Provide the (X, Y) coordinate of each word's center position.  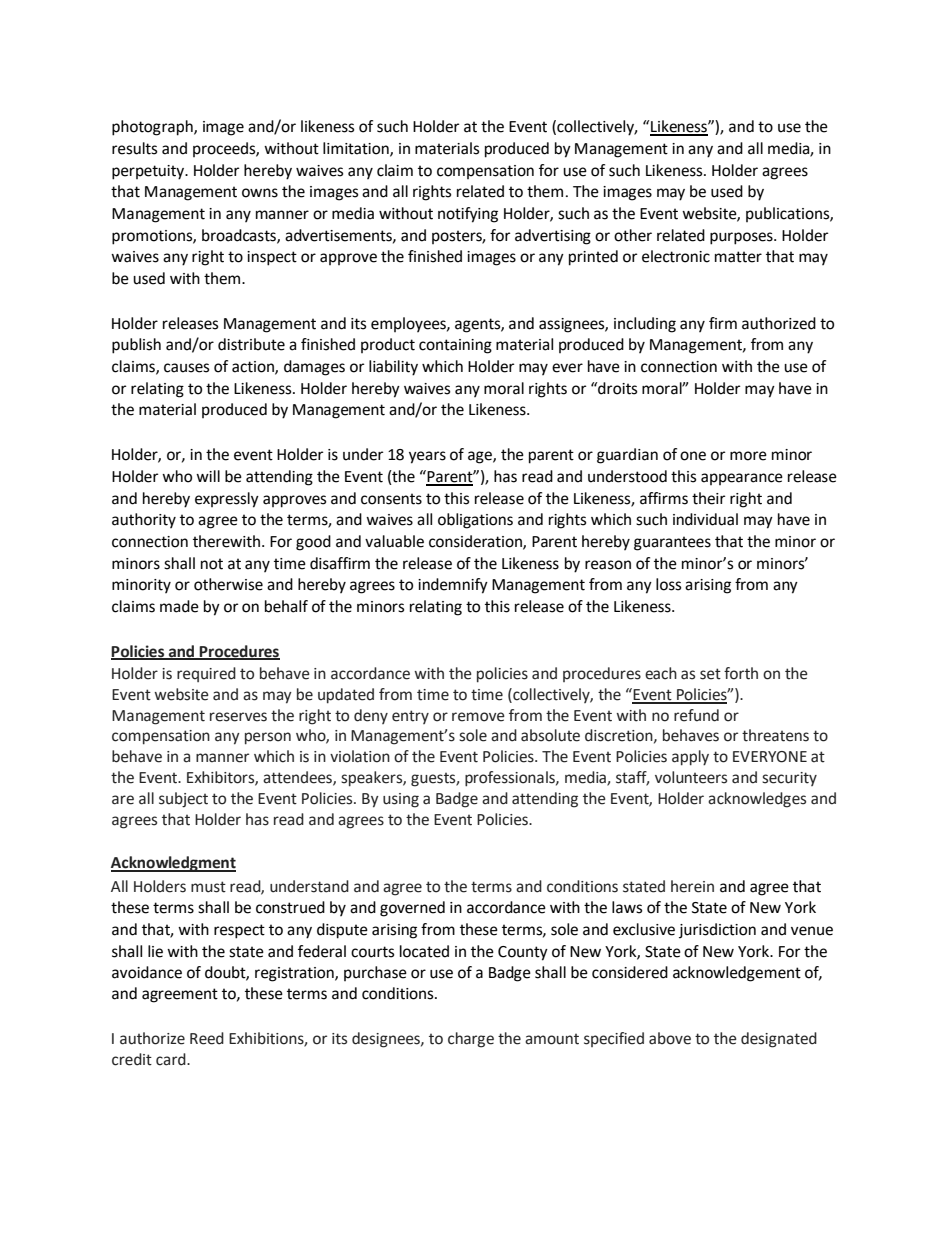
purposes (742, 238)
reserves (238, 717)
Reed (207, 1038)
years (427, 457)
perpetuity (149, 172)
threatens (775, 735)
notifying (468, 215)
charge (471, 1040)
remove (478, 717)
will (208, 476)
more (748, 456)
